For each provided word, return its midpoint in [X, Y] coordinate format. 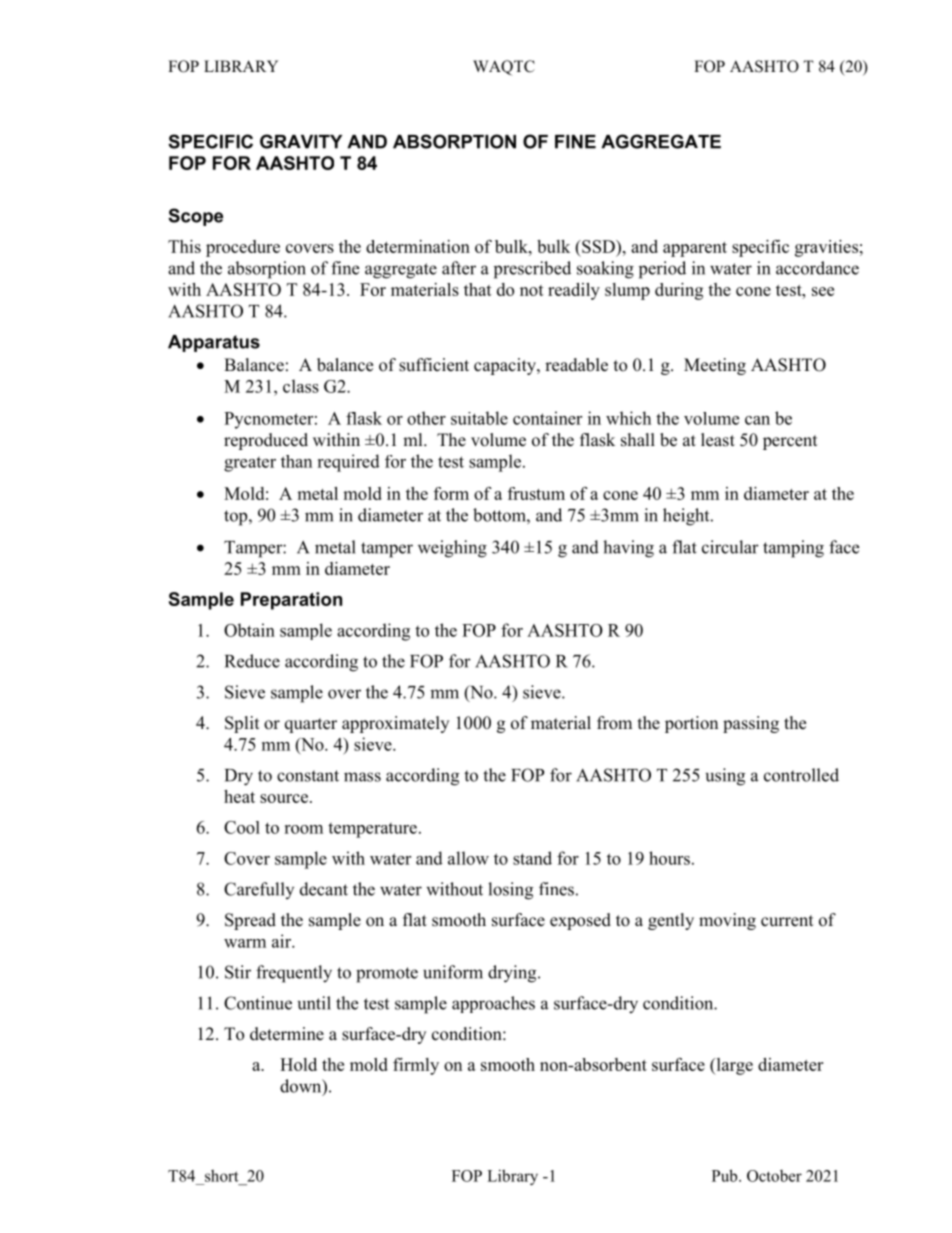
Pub [726, 1175]
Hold [298, 1064]
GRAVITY [301, 141]
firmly [416, 1066]
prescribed [532, 270]
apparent [695, 249]
